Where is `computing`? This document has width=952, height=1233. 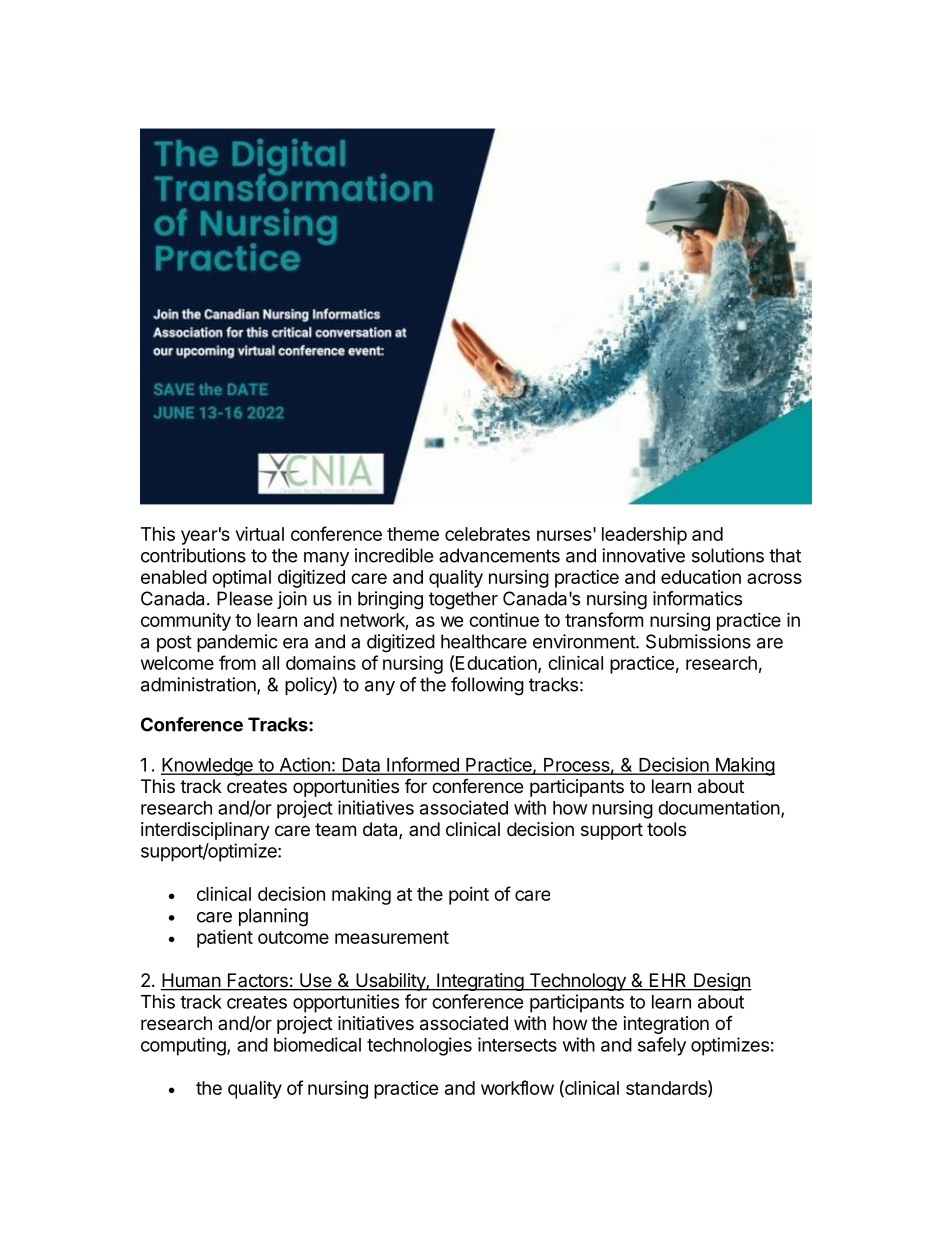
computing is located at coordinates (184, 1046).
